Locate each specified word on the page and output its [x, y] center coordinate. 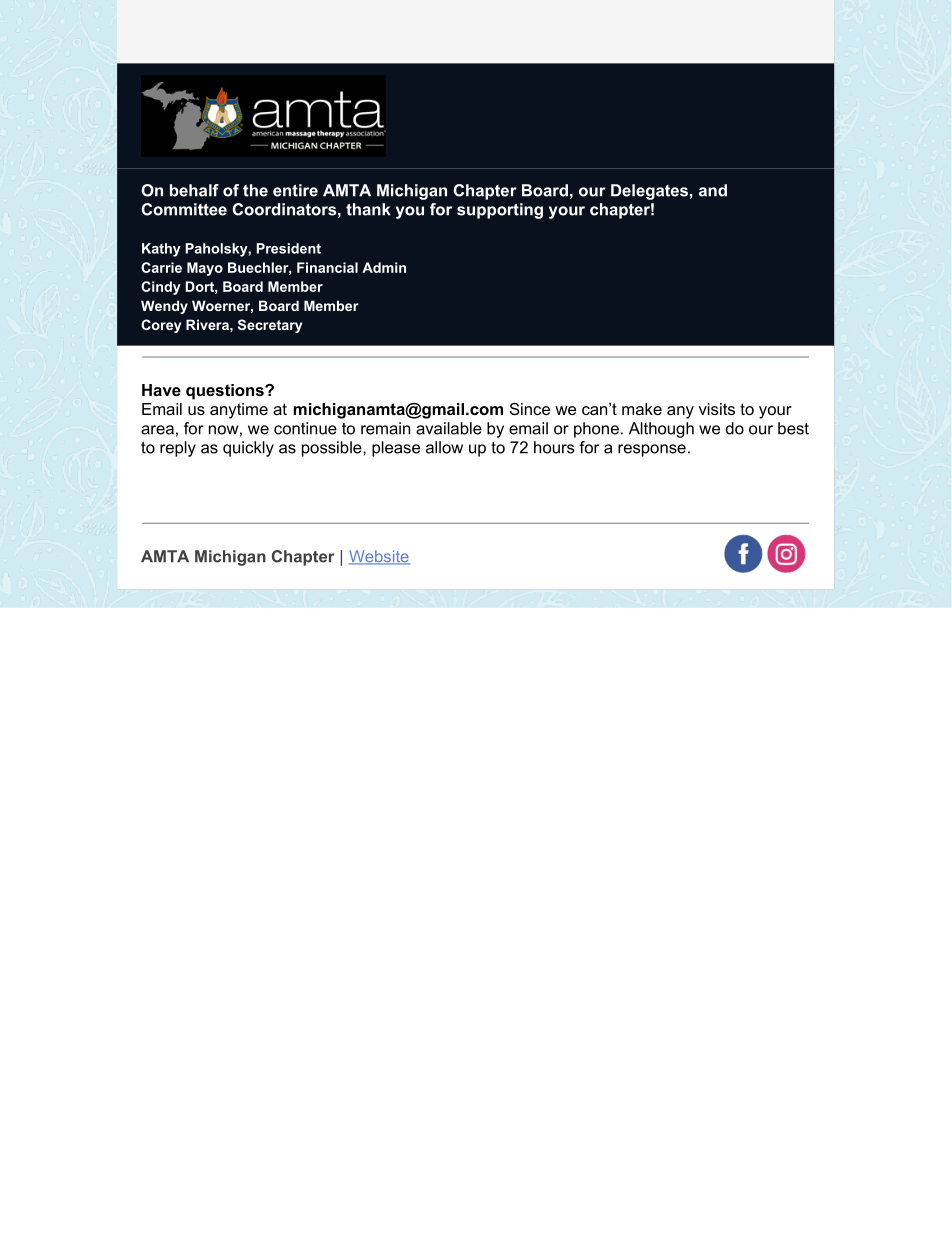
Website [379, 557]
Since [530, 409]
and [713, 190]
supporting [500, 211]
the [255, 190]
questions [226, 392]
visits [717, 409]
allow [444, 447]
